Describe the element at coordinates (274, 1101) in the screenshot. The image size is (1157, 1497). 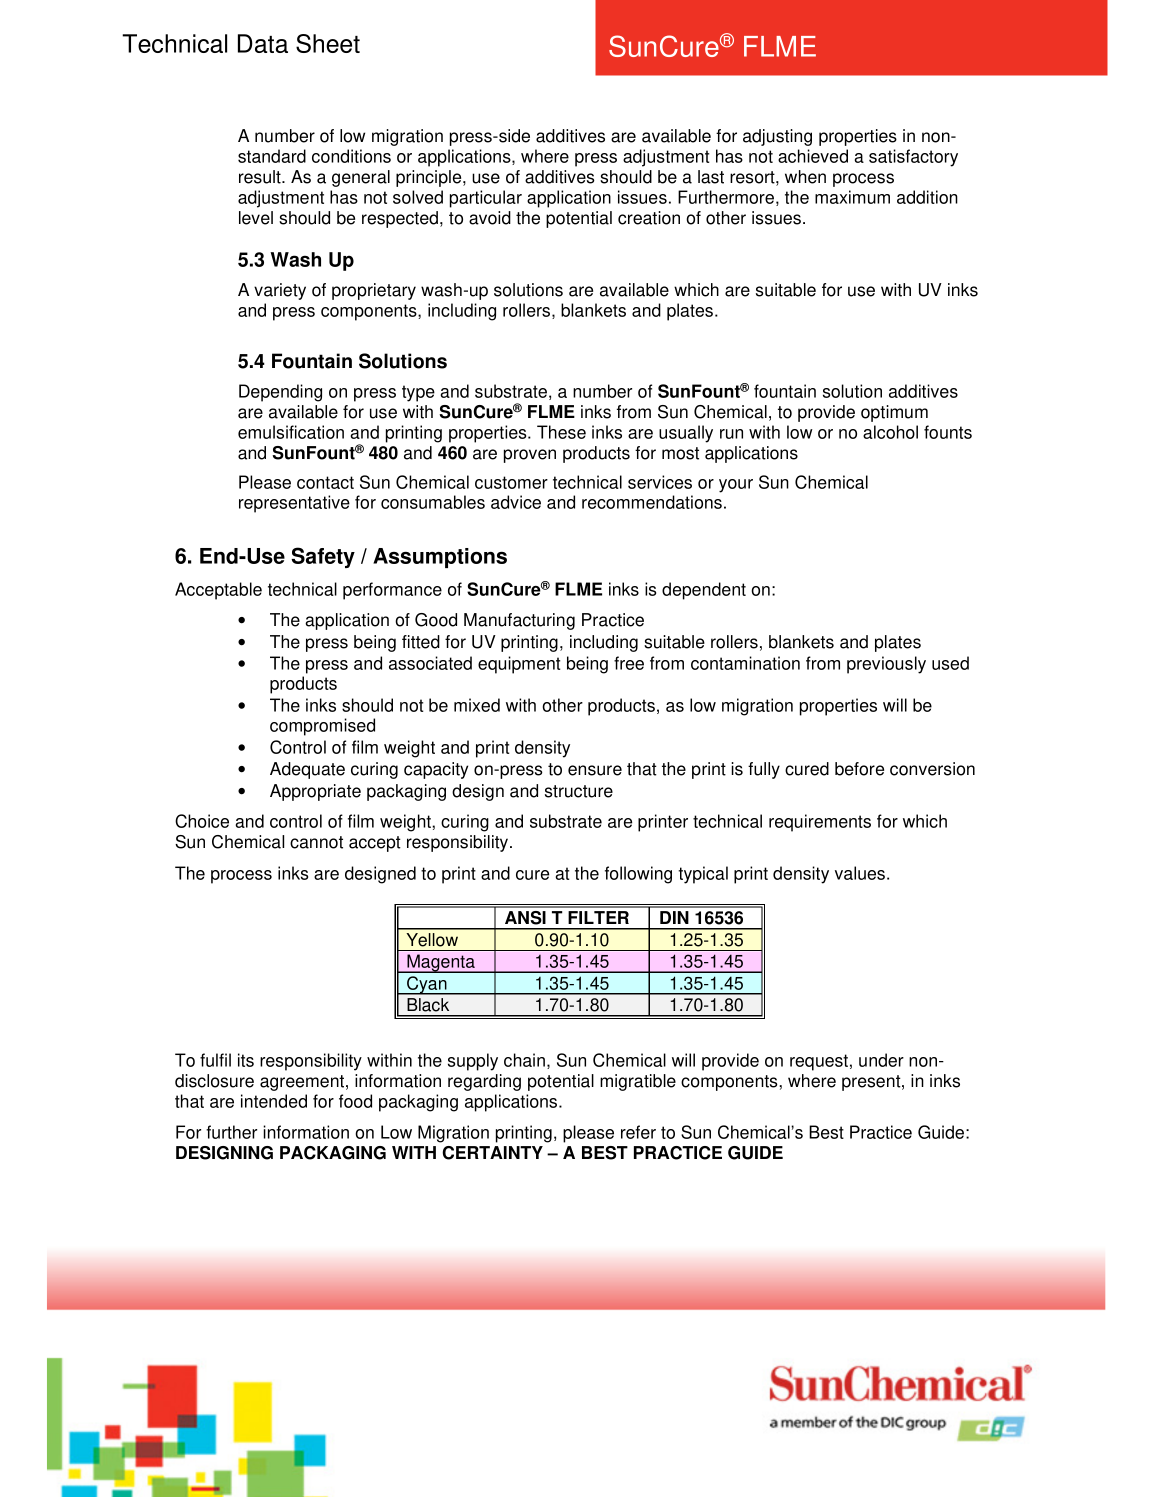
I see `intended` at that location.
